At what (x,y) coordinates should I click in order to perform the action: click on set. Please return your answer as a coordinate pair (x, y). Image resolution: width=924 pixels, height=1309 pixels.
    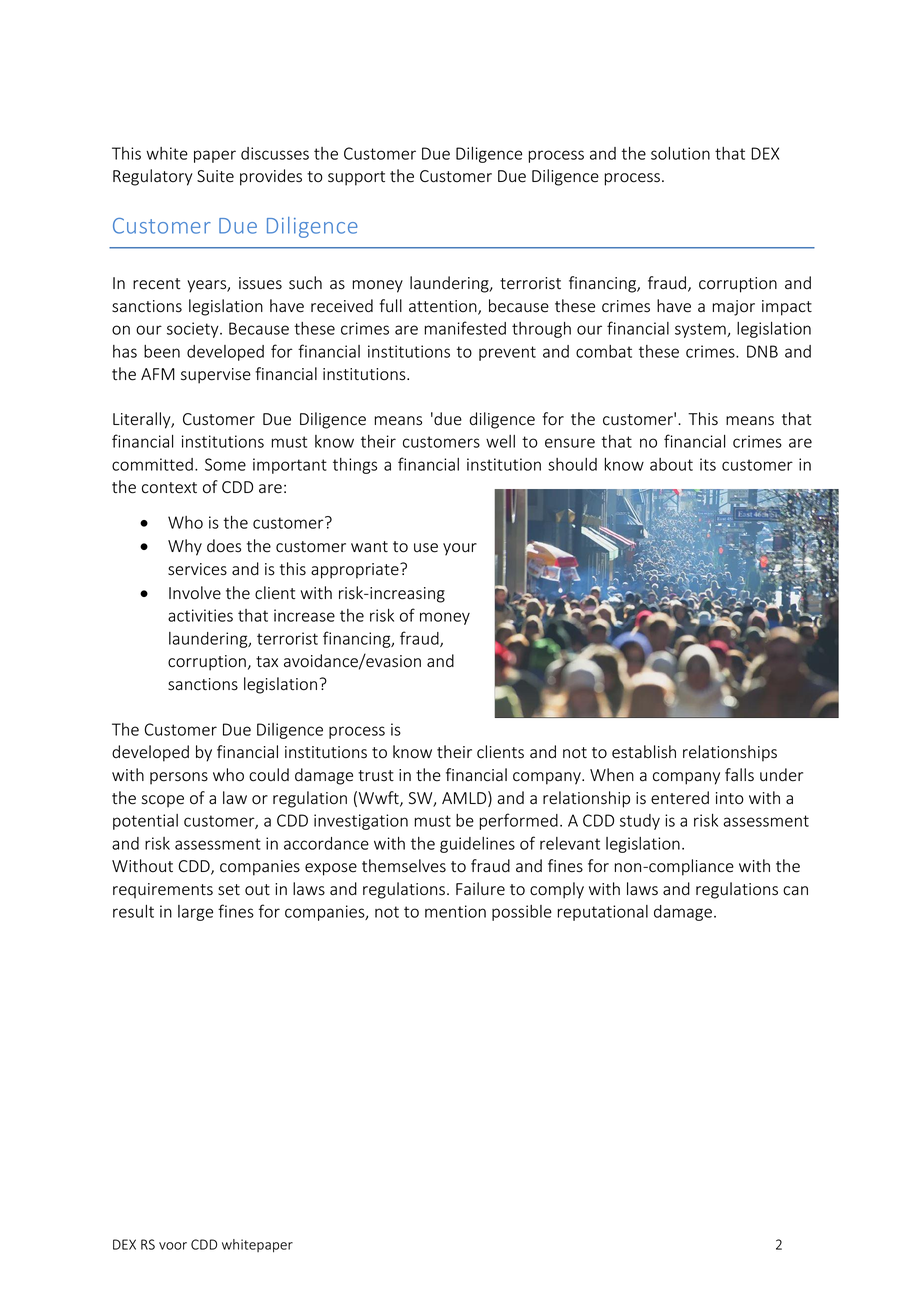
    Looking at the image, I should click on (229, 890).
